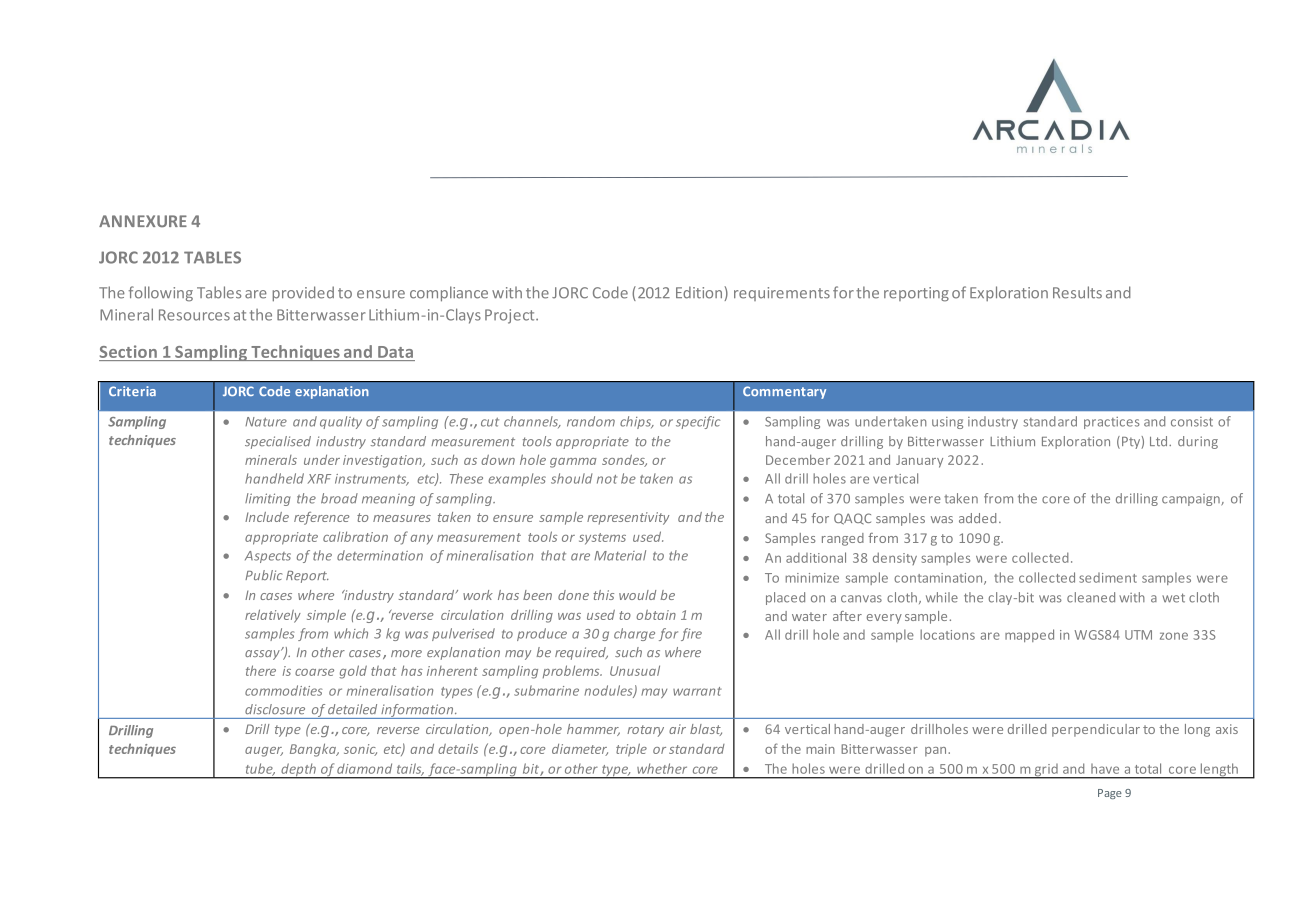 This screenshot has width=1308, height=924. What do you see at coordinates (264, 575) in the screenshot?
I see `Public` at bounding box center [264, 575].
